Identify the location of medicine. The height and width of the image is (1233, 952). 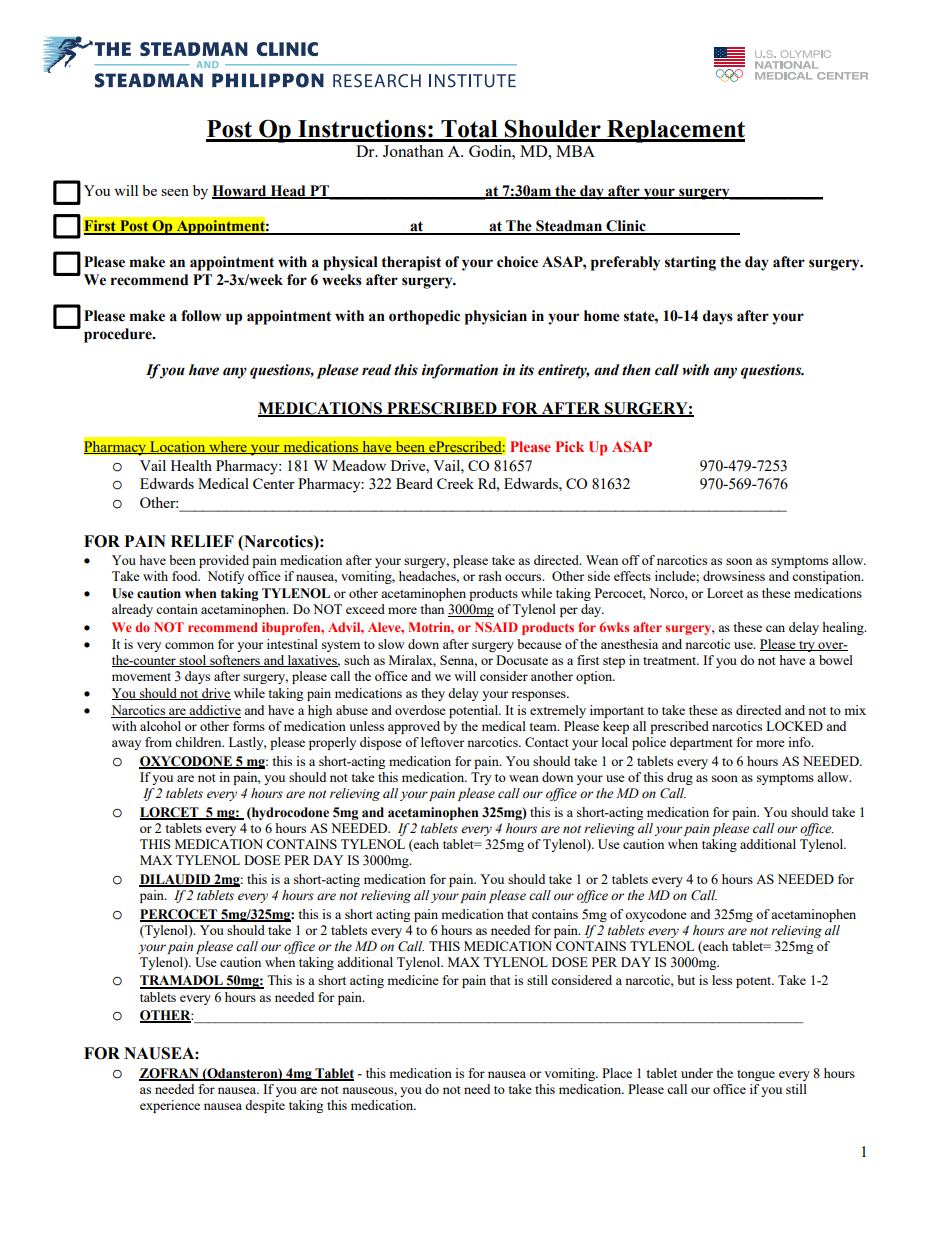
(413, 980).
